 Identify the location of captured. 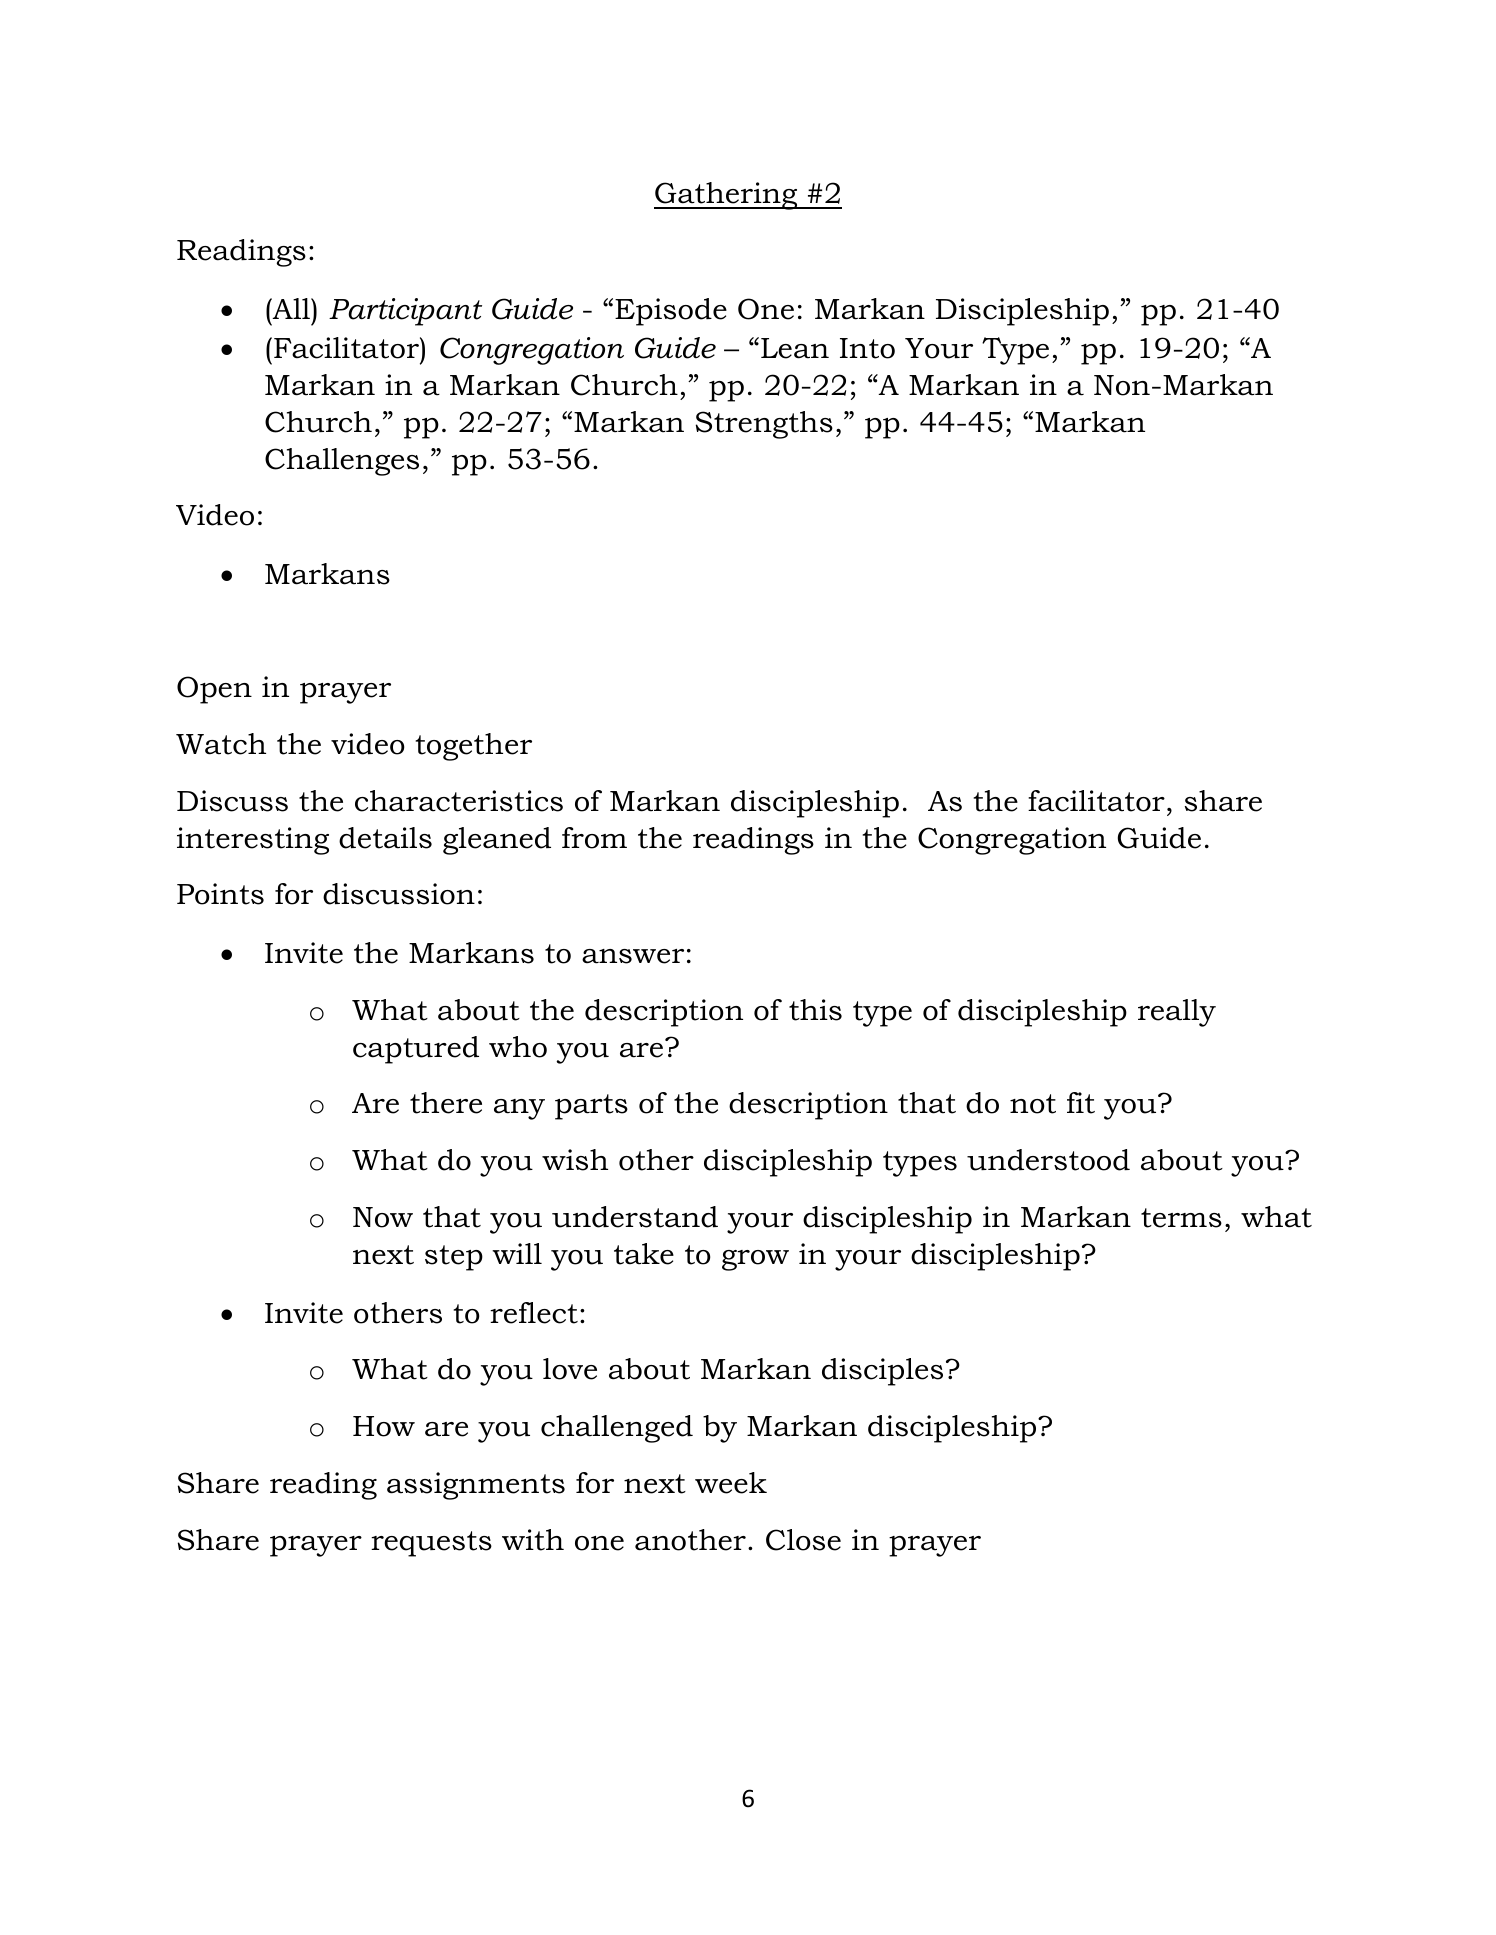
(416, 1050).
